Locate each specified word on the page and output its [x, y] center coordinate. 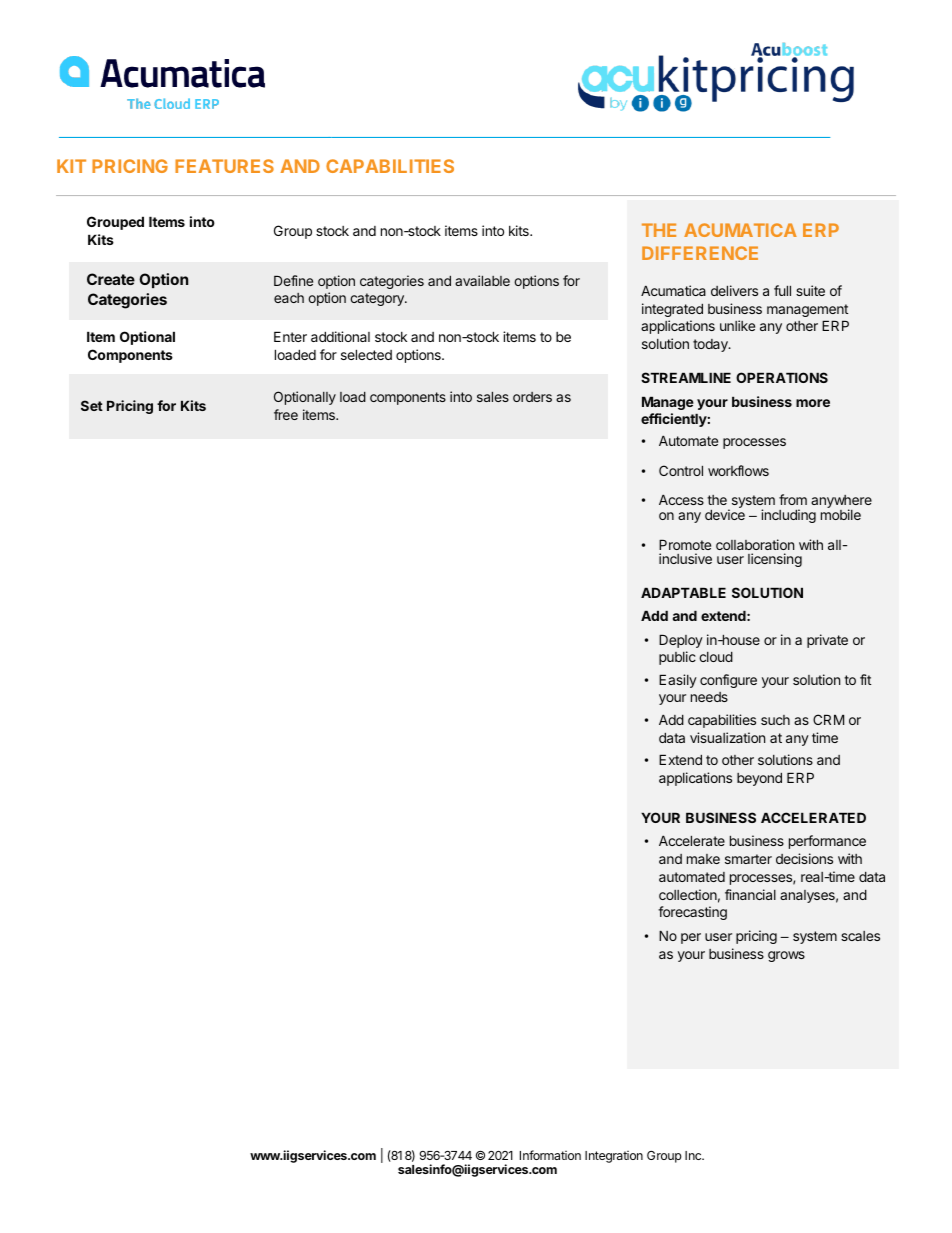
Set [92, 405]
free [286, 414]
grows [786, 956]
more [813, 403]
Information [550, 1155]
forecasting [692, 913]
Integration [614, 1157]
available [482, 280]
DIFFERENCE [700, 253]
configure [728, 681]
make [703, 859]
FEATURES [224, 166]
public [677, 658]
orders [532, 397]
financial [750, 894]
